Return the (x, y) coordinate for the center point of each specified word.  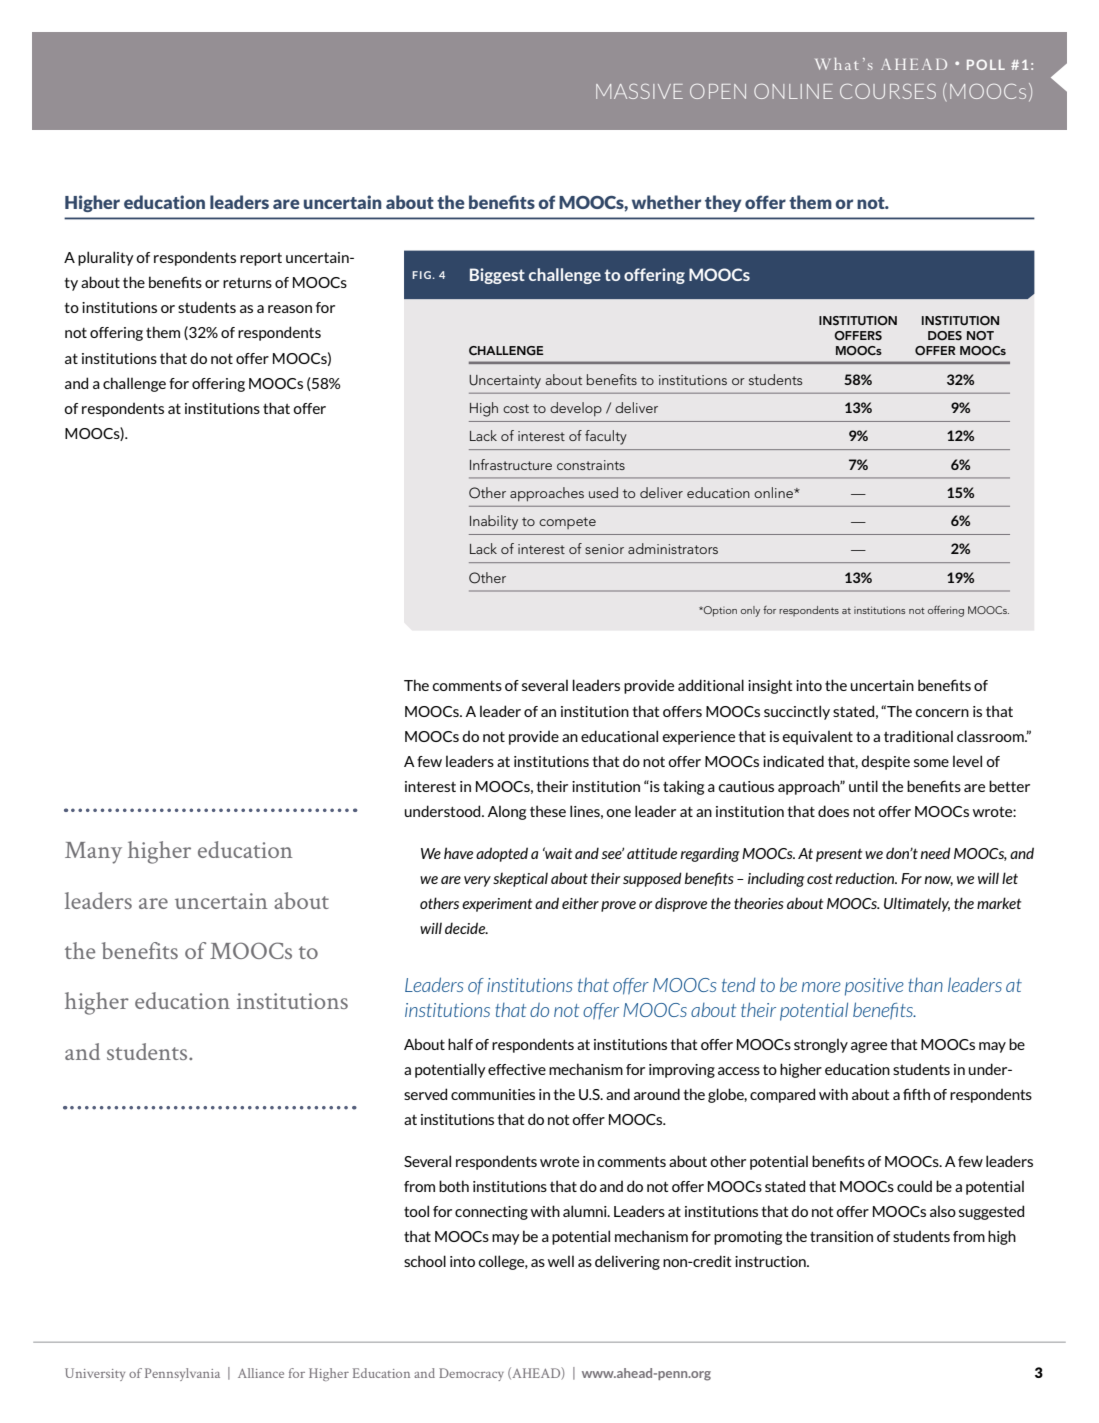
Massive (639, 91)
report (261, 259)
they (723, 203)
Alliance (261, 1373)
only (750, 611)
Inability (494, 522)
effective (517, 1069)
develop (576, 409)
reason (290, 309)
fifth (916, 1094)
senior (604, 549)
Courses (888, 91)
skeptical (520, 879)
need (936, 853)
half (460, 1044)
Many (93, 853)
